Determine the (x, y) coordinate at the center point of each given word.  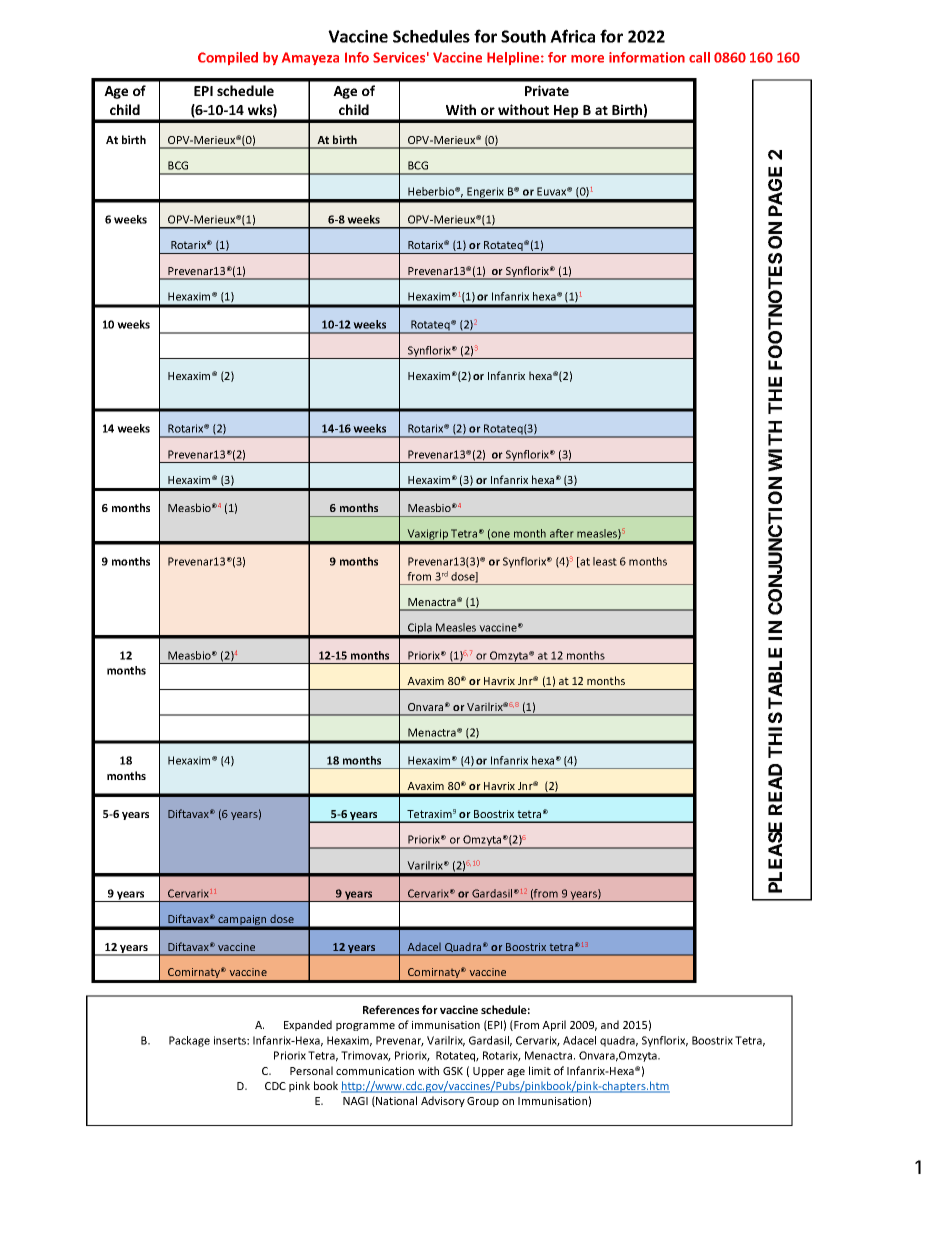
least (605, 561)
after (562, 533)
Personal (311, 1070)
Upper (488, 1072)
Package (189, 1041)
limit (540, 1070)
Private (547, 90)
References (391, 1009)
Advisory (443, 1101)
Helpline (514, 58)
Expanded (308, 1025)
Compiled (228, 58)
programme (365, 1027)
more (587, 59)
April (554, 1025)
